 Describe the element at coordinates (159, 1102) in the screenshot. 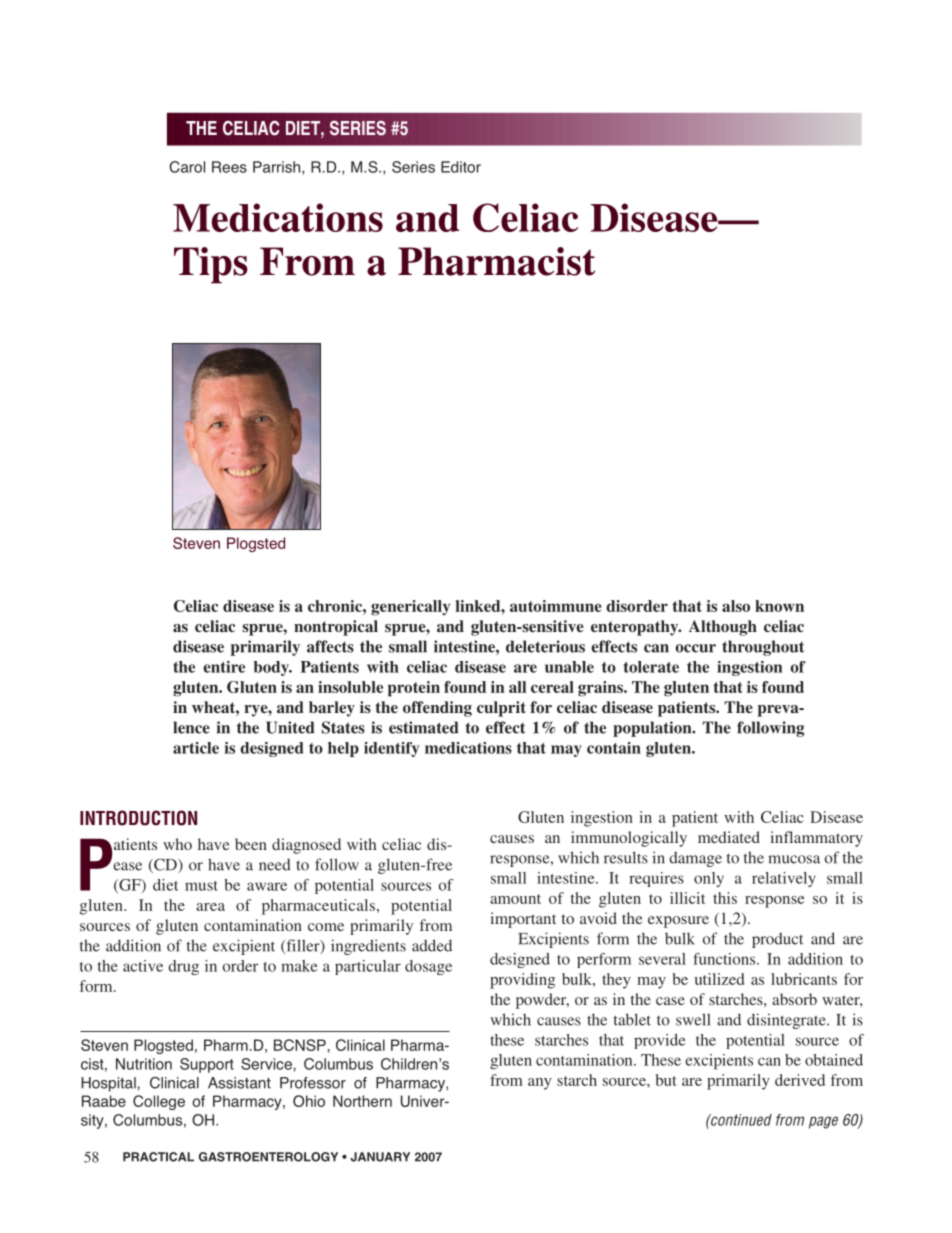

I see `College` at that location.
